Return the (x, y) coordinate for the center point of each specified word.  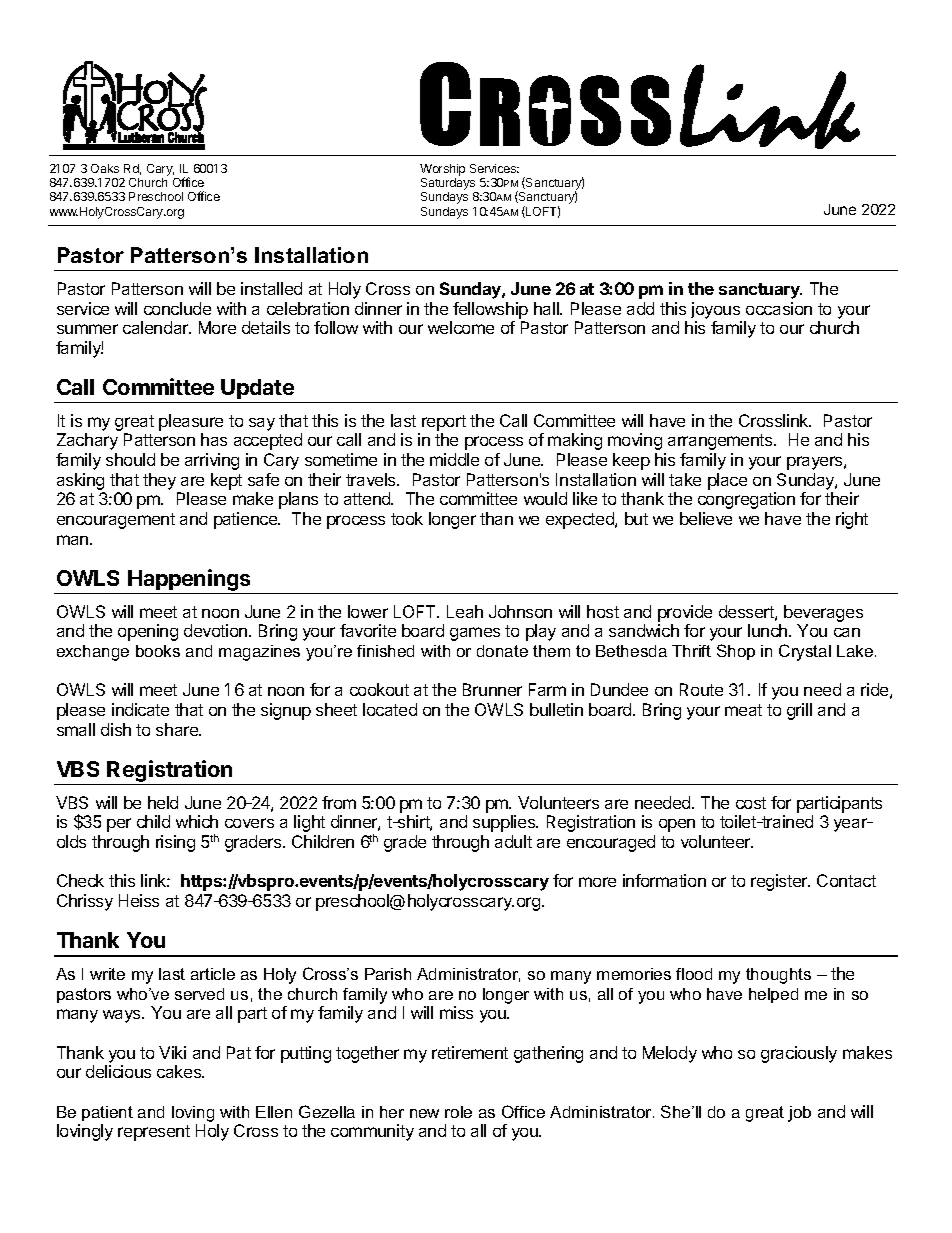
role (458, 1112)
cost (751, 803)
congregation (746, 500)
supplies (505, 823)
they (159, 481)
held (163, 802)
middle (454, 459)
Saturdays (449, 185)
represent (154, 1133)
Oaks (105, 168)
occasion (779, 308)
